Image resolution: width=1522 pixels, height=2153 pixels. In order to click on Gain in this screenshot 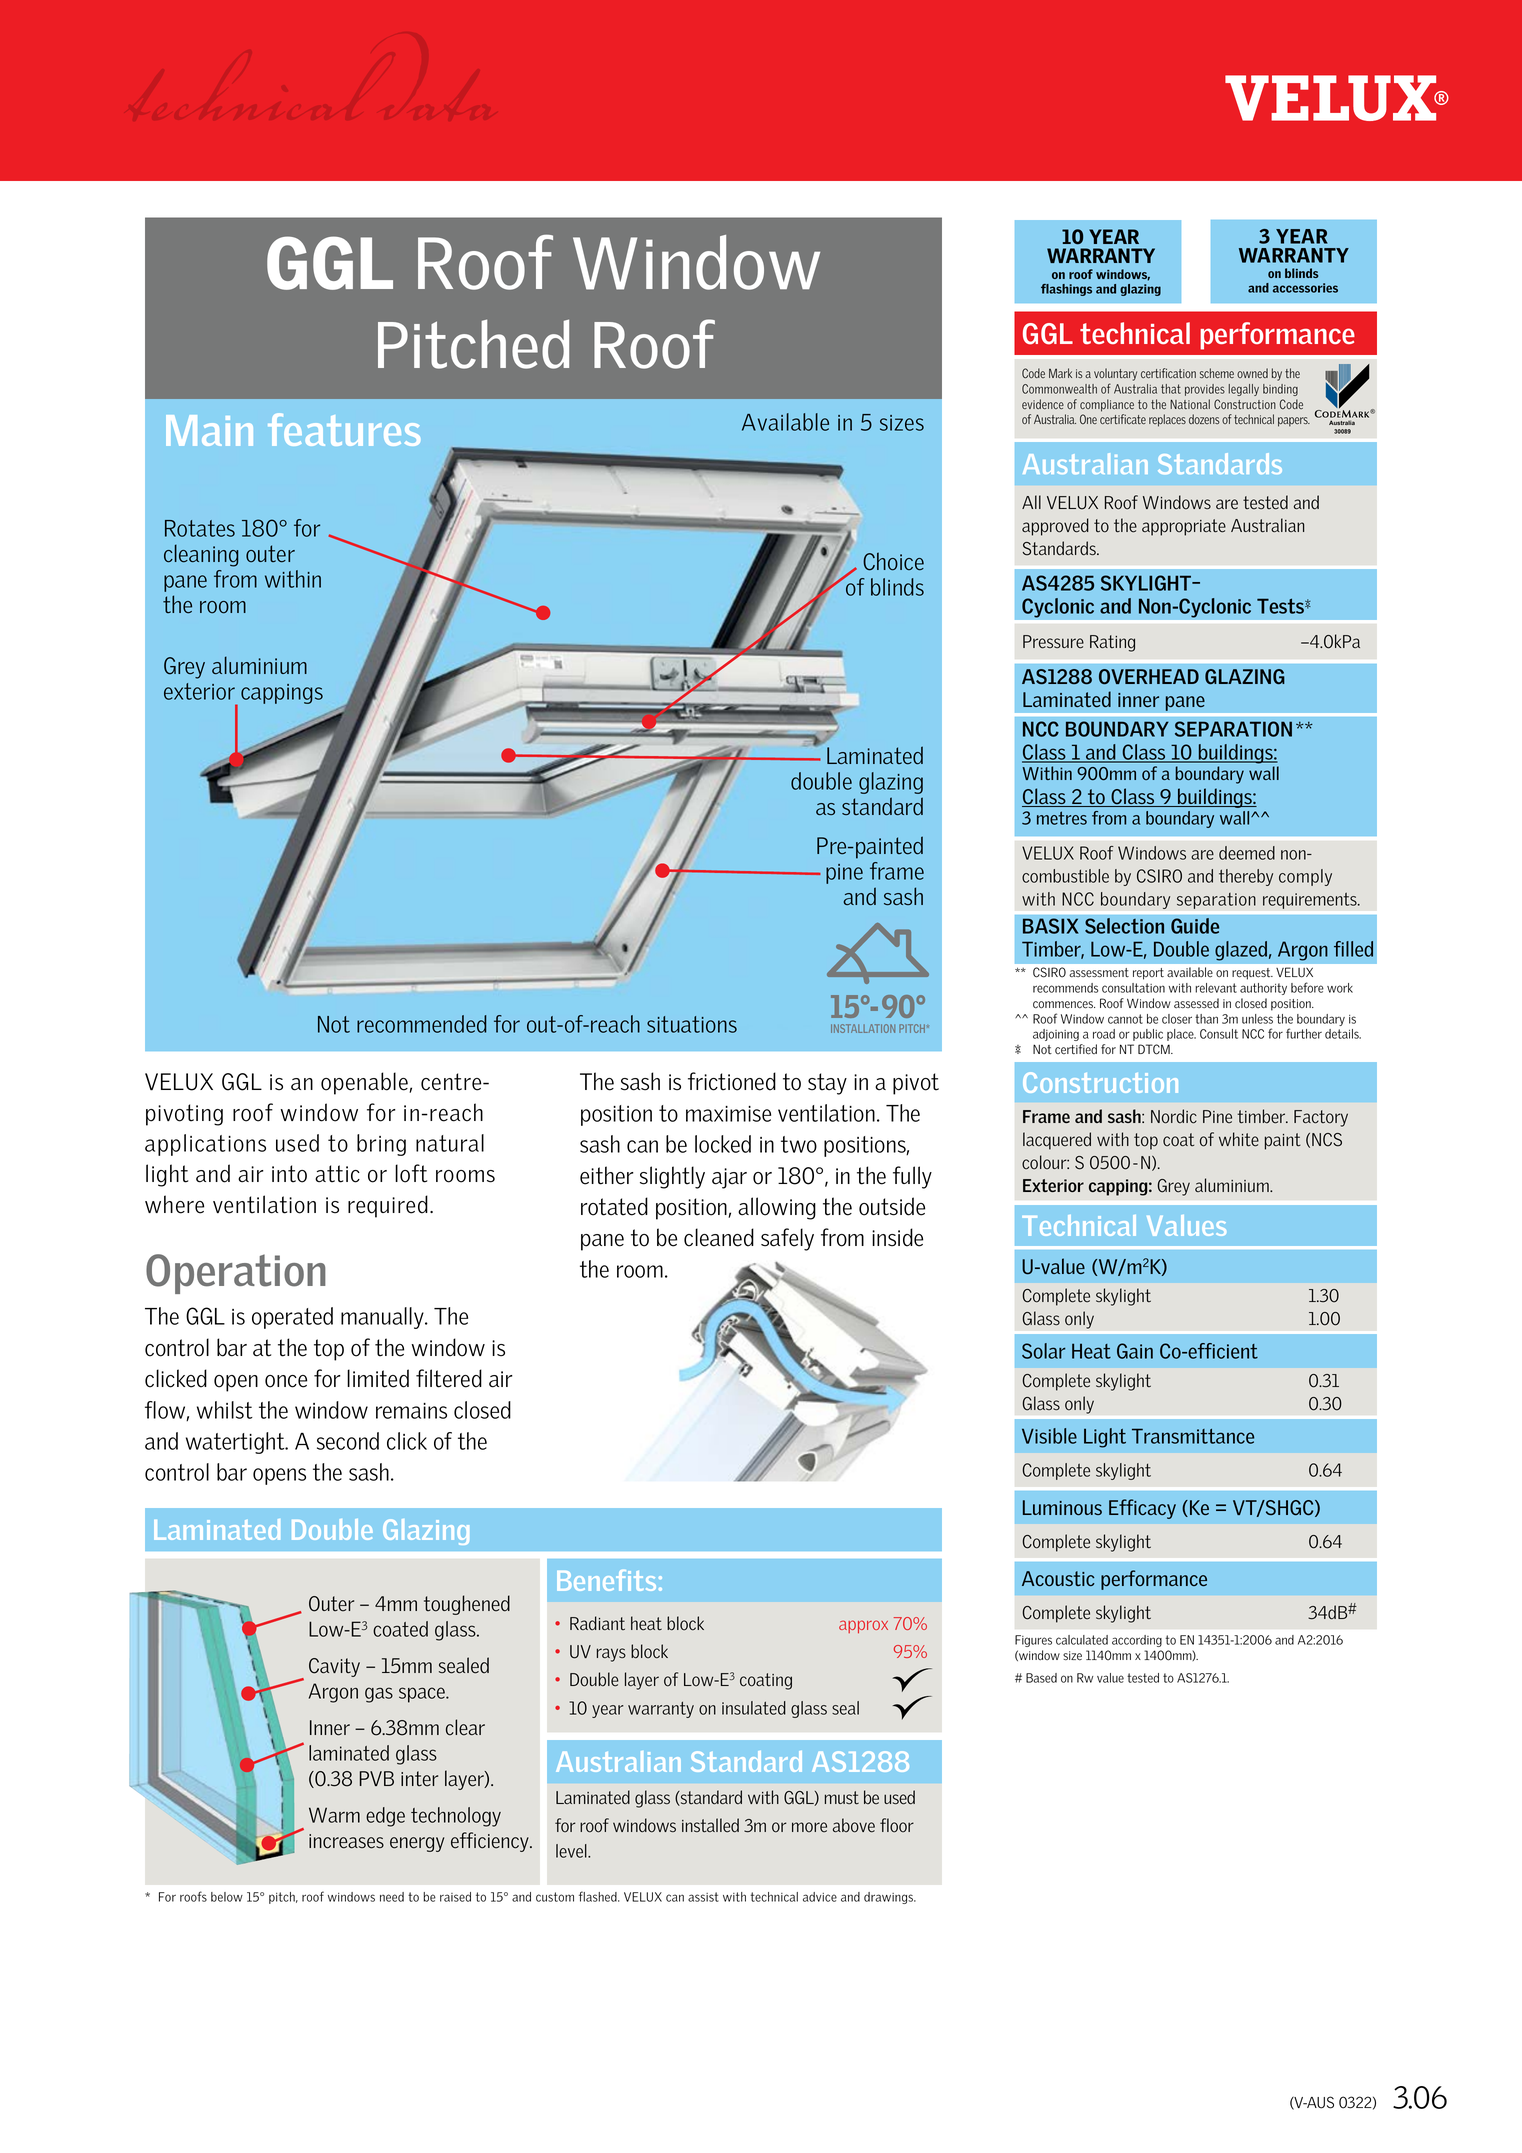, I will do `click(1135, 1351)`.
